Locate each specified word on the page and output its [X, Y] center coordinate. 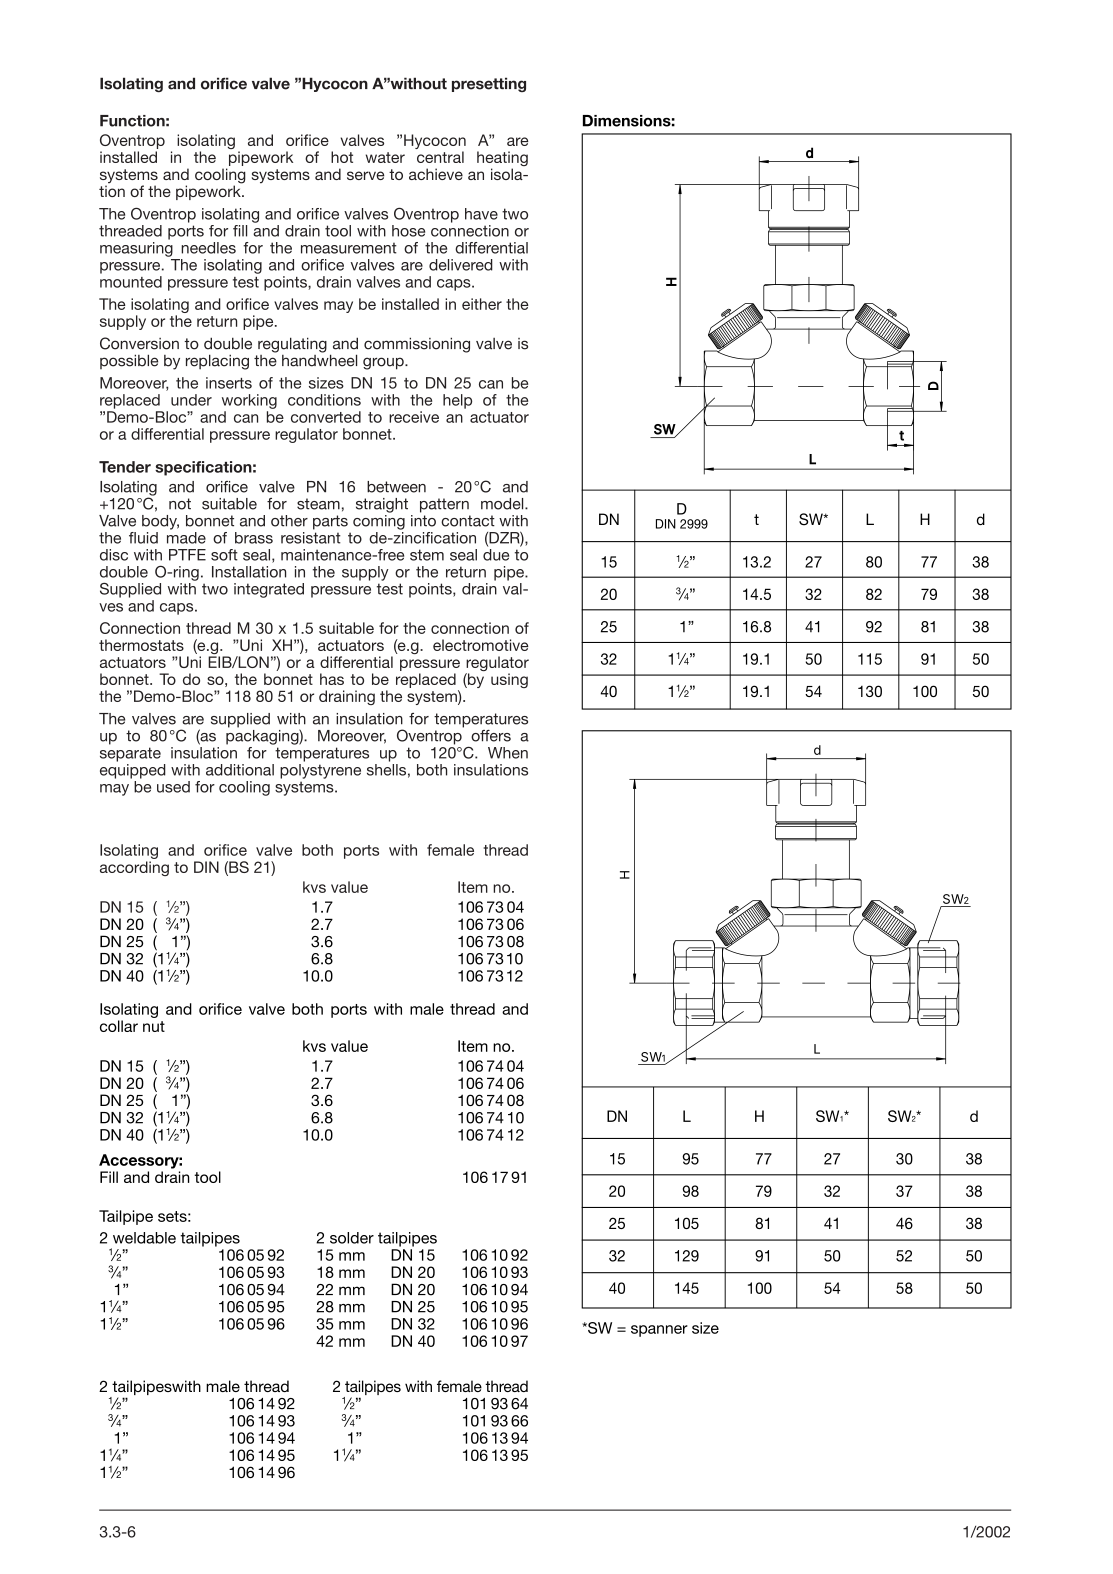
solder [352, 1238]
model [503, 504]
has [332, 679]
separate [130, 754]
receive [414, 417]
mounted [131, 282]
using [509, 680]
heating [502, 160]
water [385, 157]
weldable [144, 1238]
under [191, 400]
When [508, 753]
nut [154, 1026]
